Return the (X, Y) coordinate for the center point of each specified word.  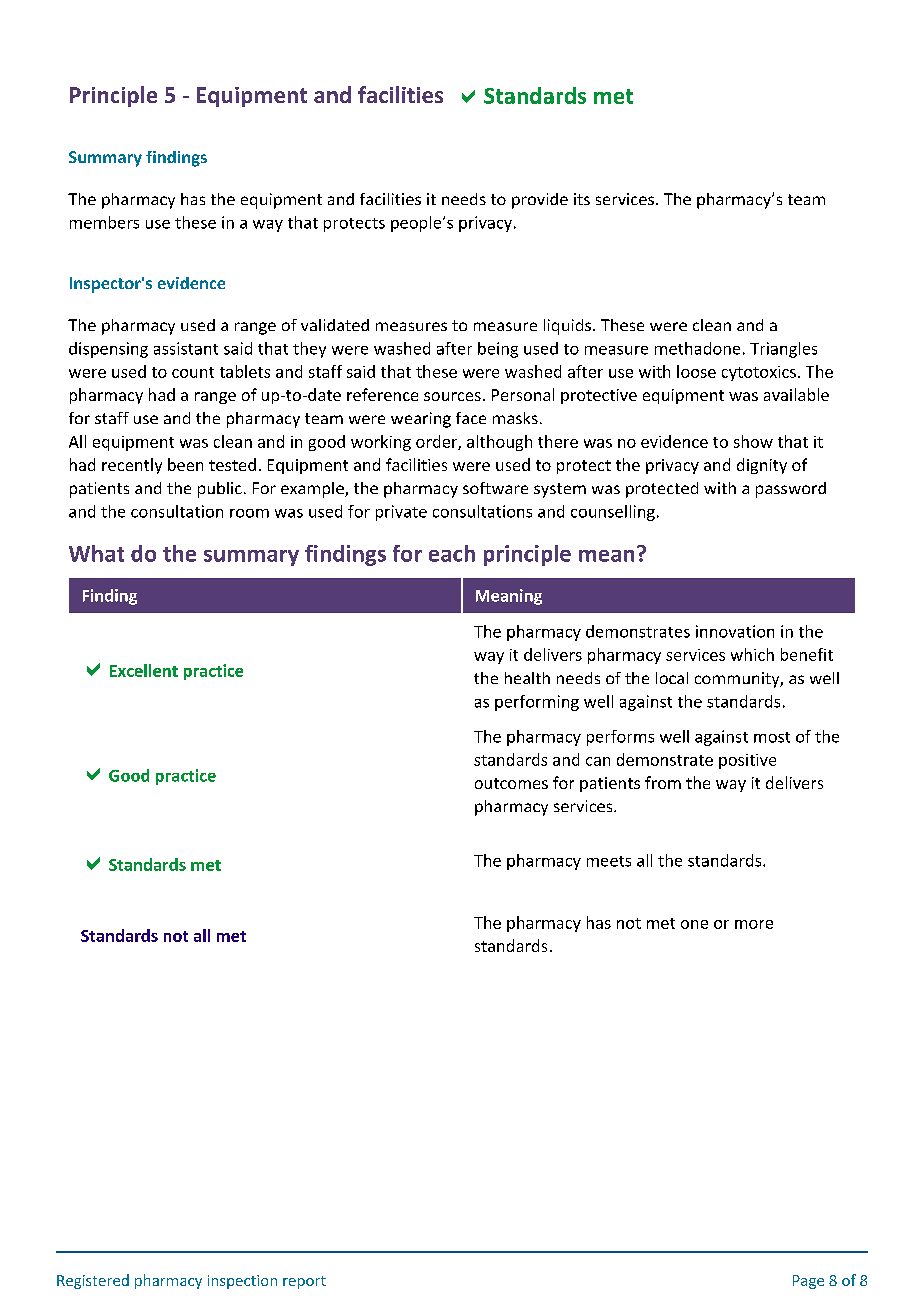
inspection (242, 1282)
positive (747, 761)
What (96, 553)
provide (540, 201)
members (104, 222)
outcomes (511, 783)
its (582, 199)
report (304, 1282)
